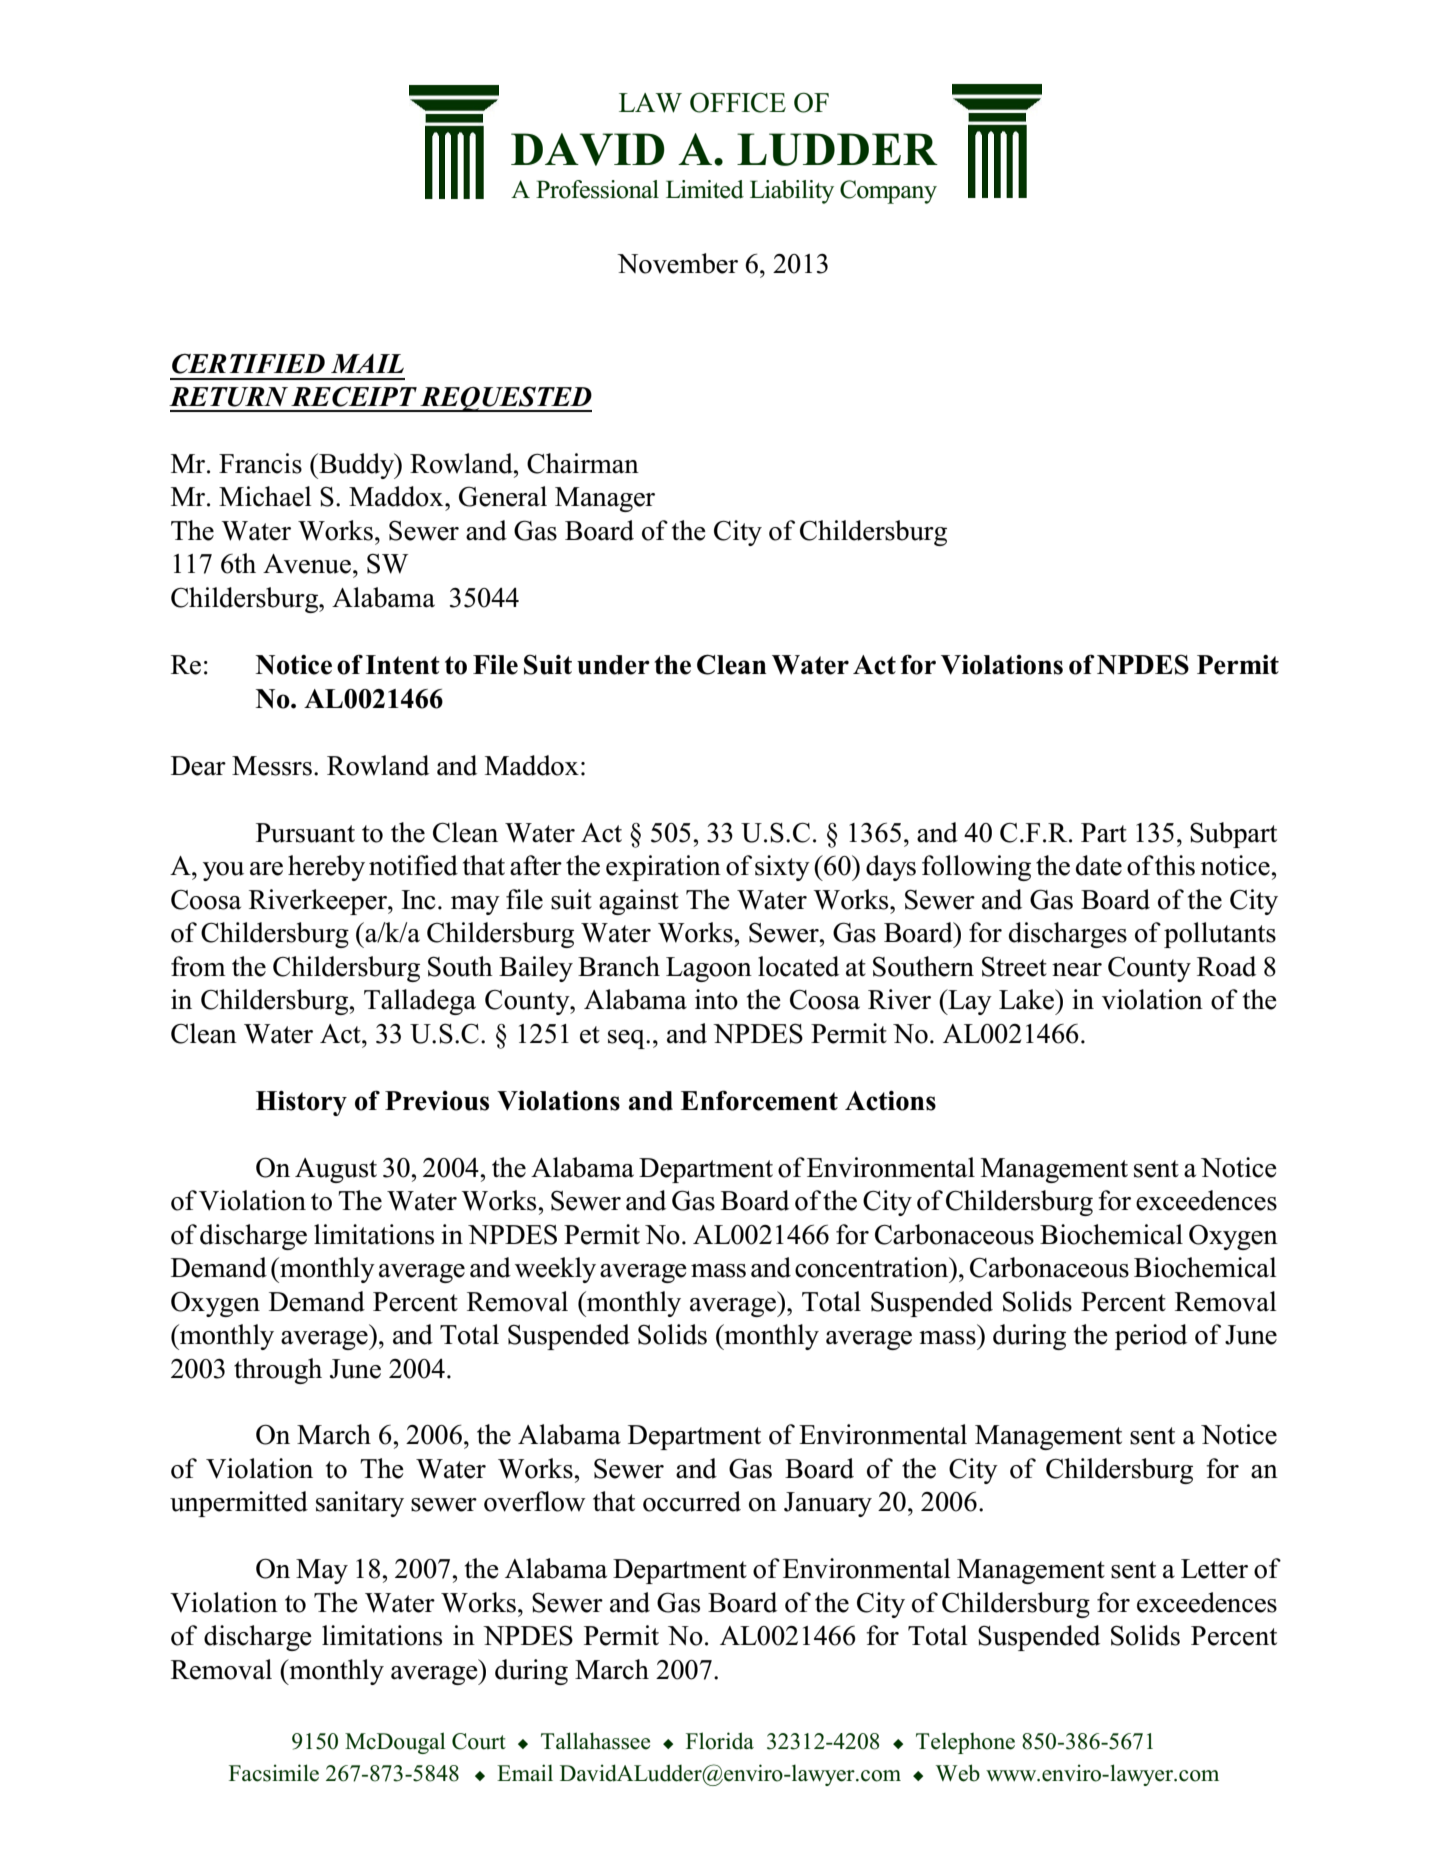  What do you see at coordinates (965, 1743) in the screenshot?
I see `Telephone` at bounding box center [965, 1743].
